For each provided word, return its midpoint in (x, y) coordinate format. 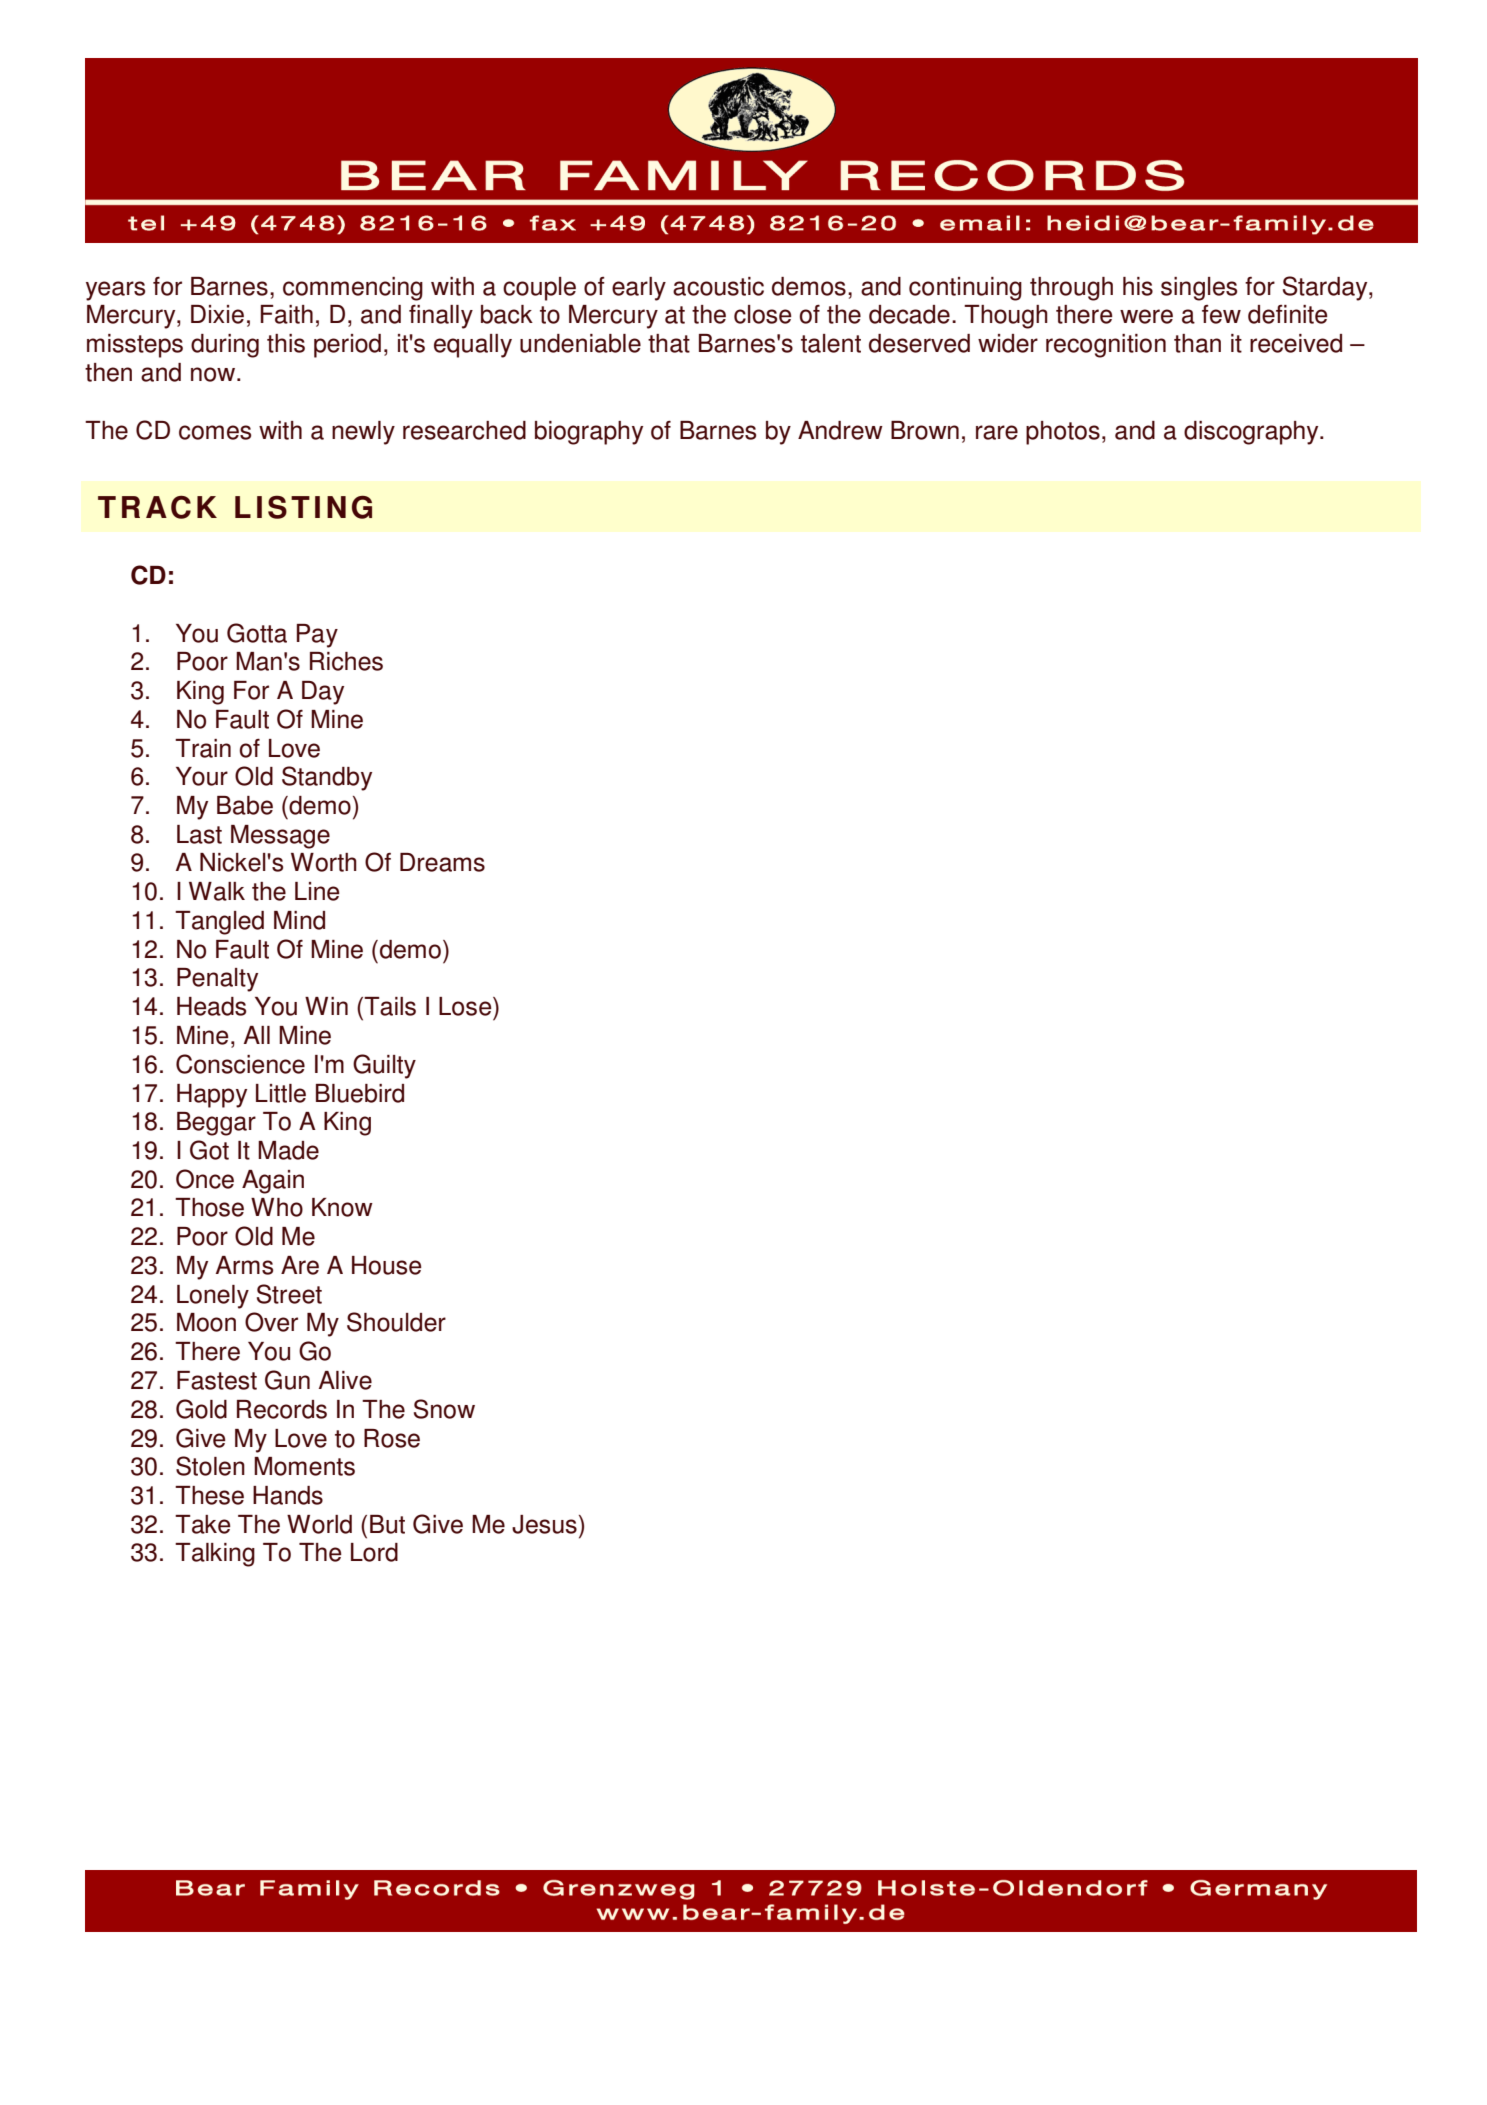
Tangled (219, 923)
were (1146, 316)
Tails (389, 1006)
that (669, 343)
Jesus (544, 1524)
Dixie (217, 314)
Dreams (442, 862)
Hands (288, 1495)
